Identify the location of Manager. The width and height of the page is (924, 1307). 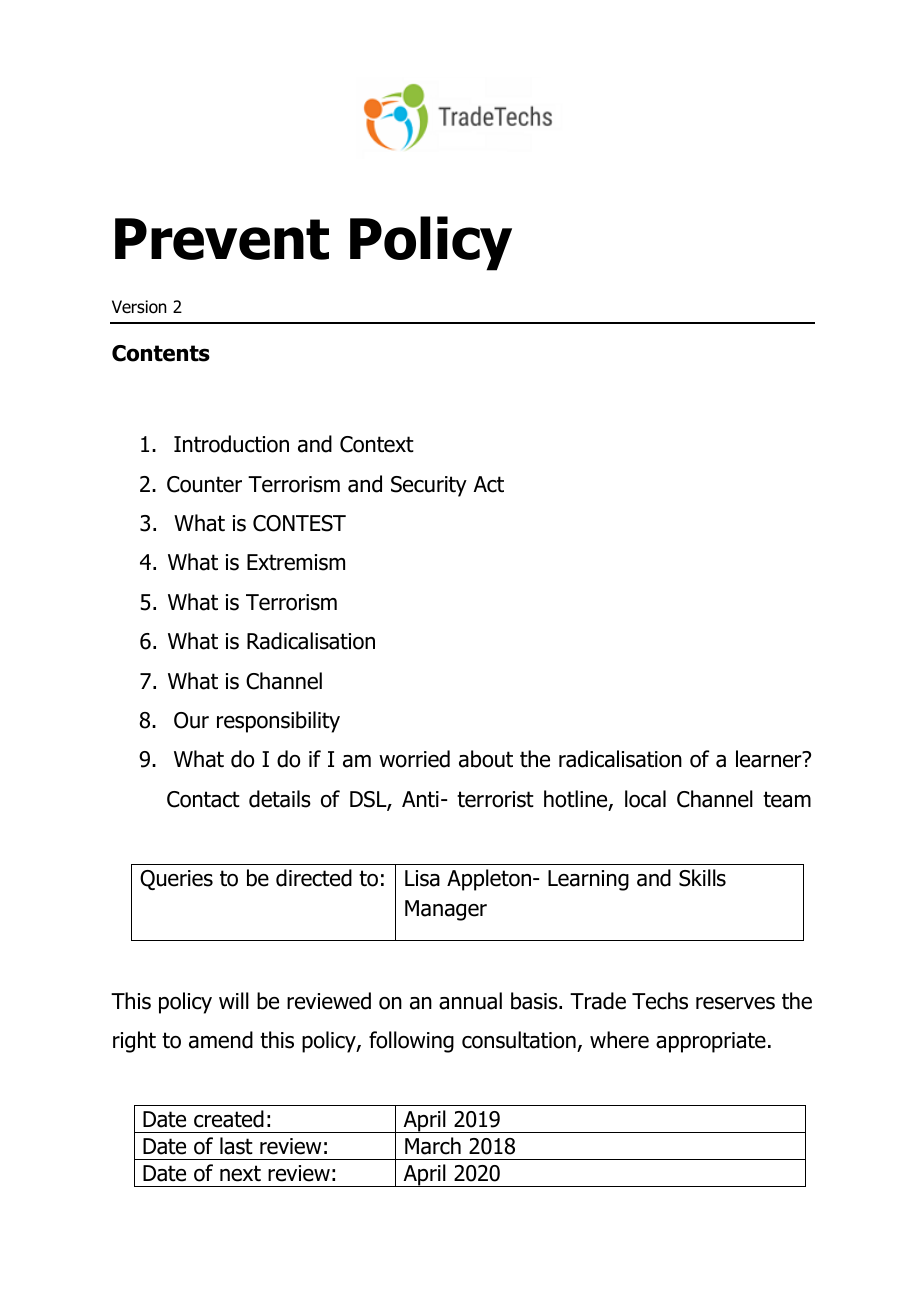
(446, 910).
